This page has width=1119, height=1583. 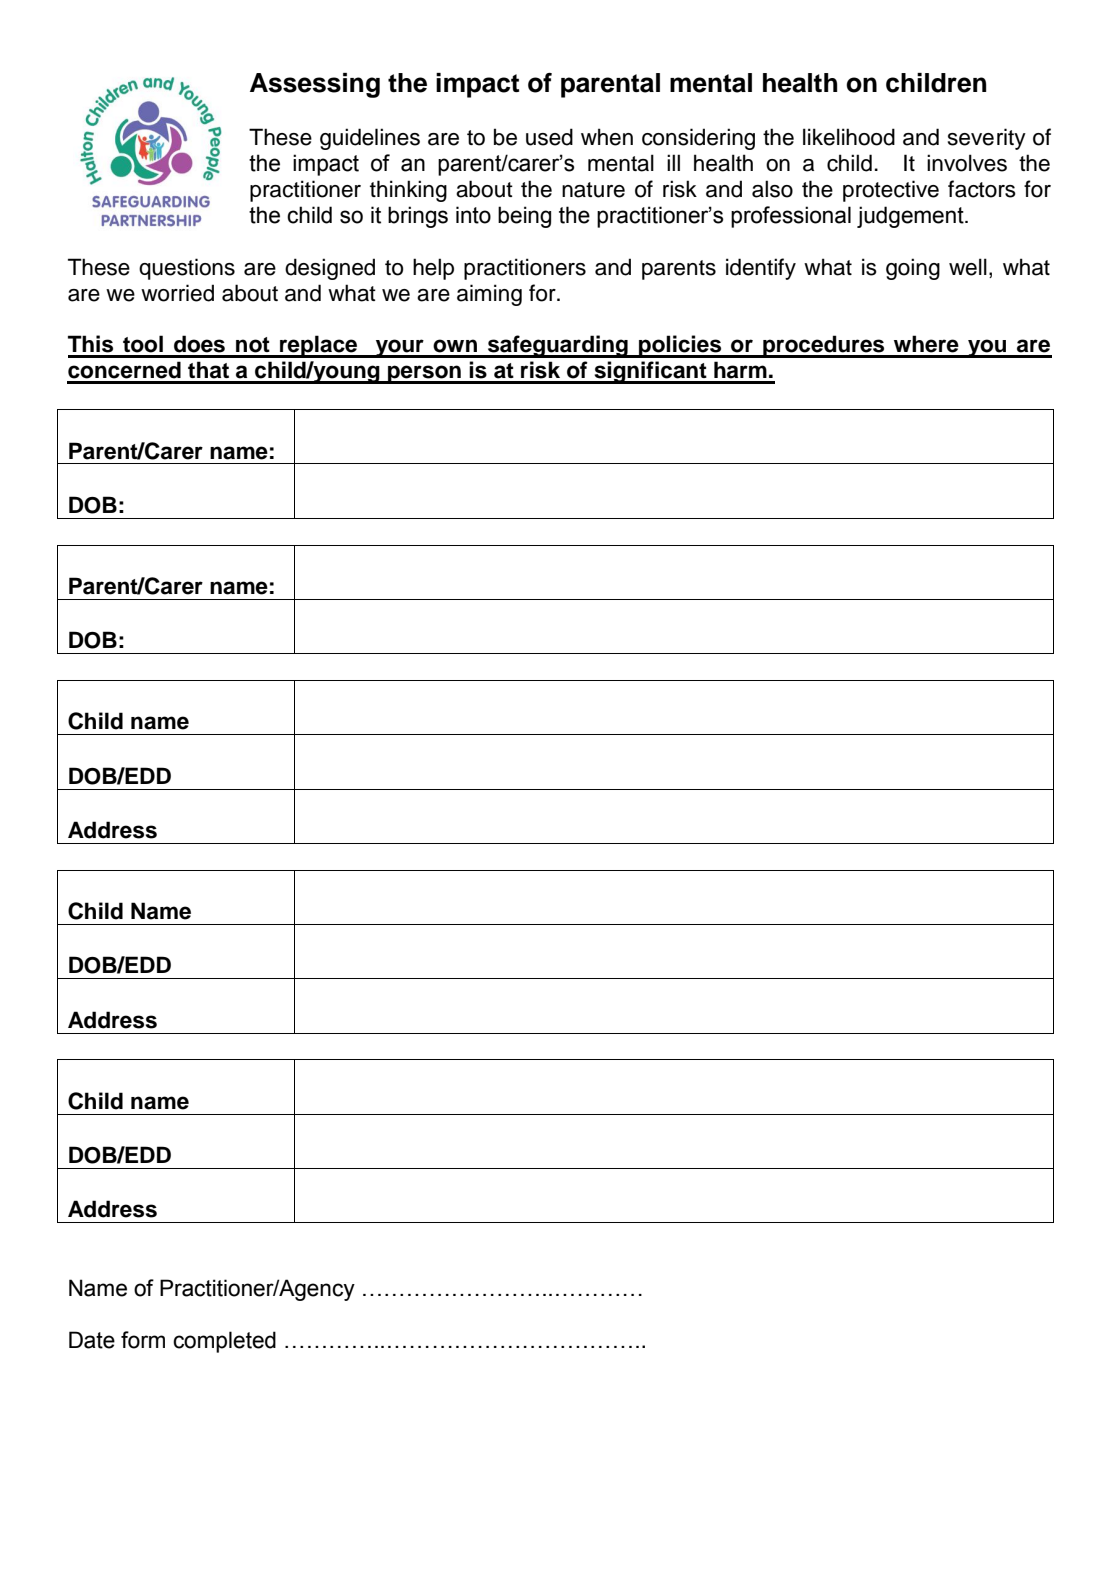 What do you see at coordinates (849, 137) in the page?
I see `likelihood` at bounding box center [849, 137].
